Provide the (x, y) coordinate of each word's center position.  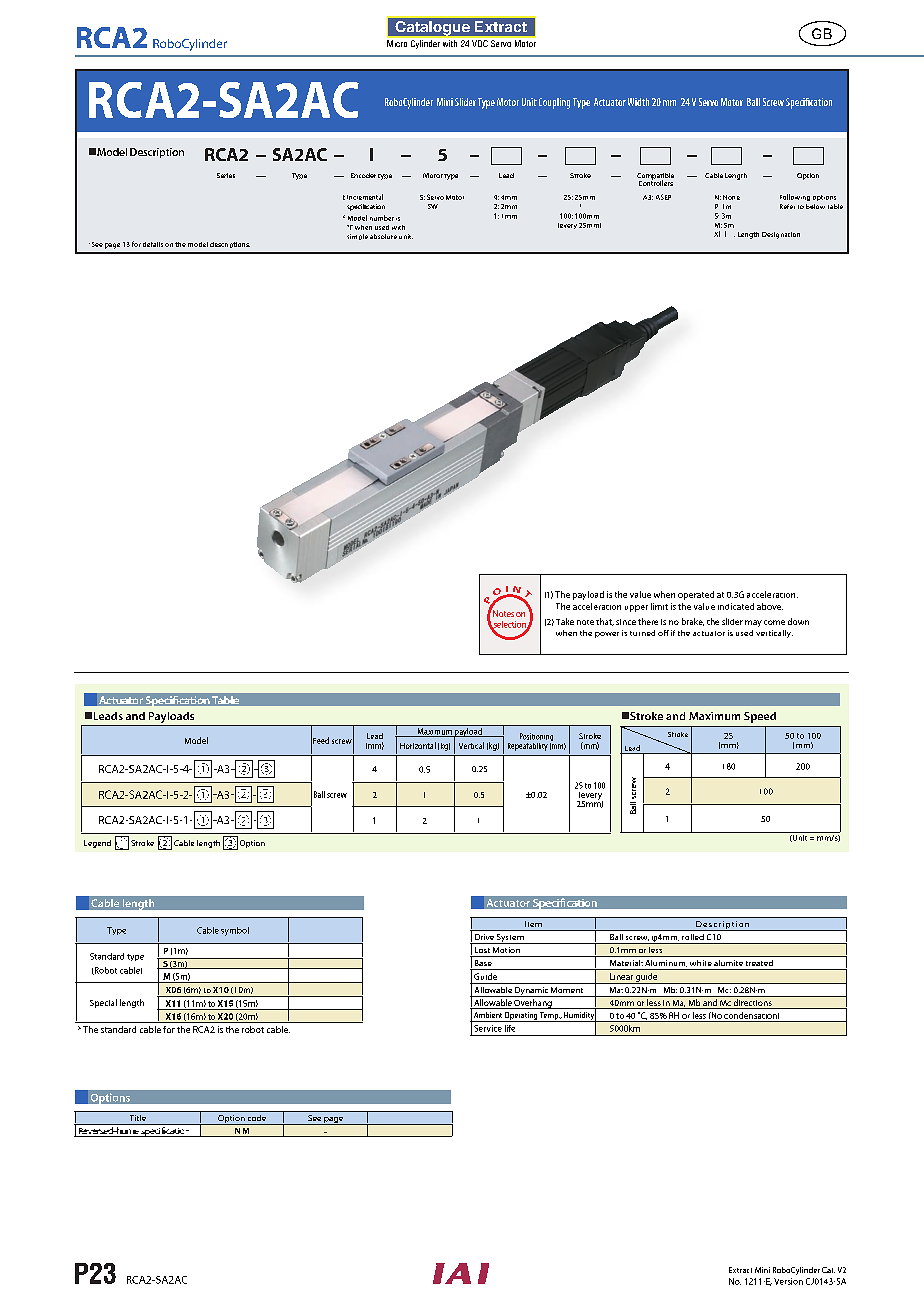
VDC (480, 43)
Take (565, 621)
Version (788, 1281)
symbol (235, 931)
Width (638, 102)
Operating (521, 1017)
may (753, 623)
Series (226, 175)
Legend (97, 844)
